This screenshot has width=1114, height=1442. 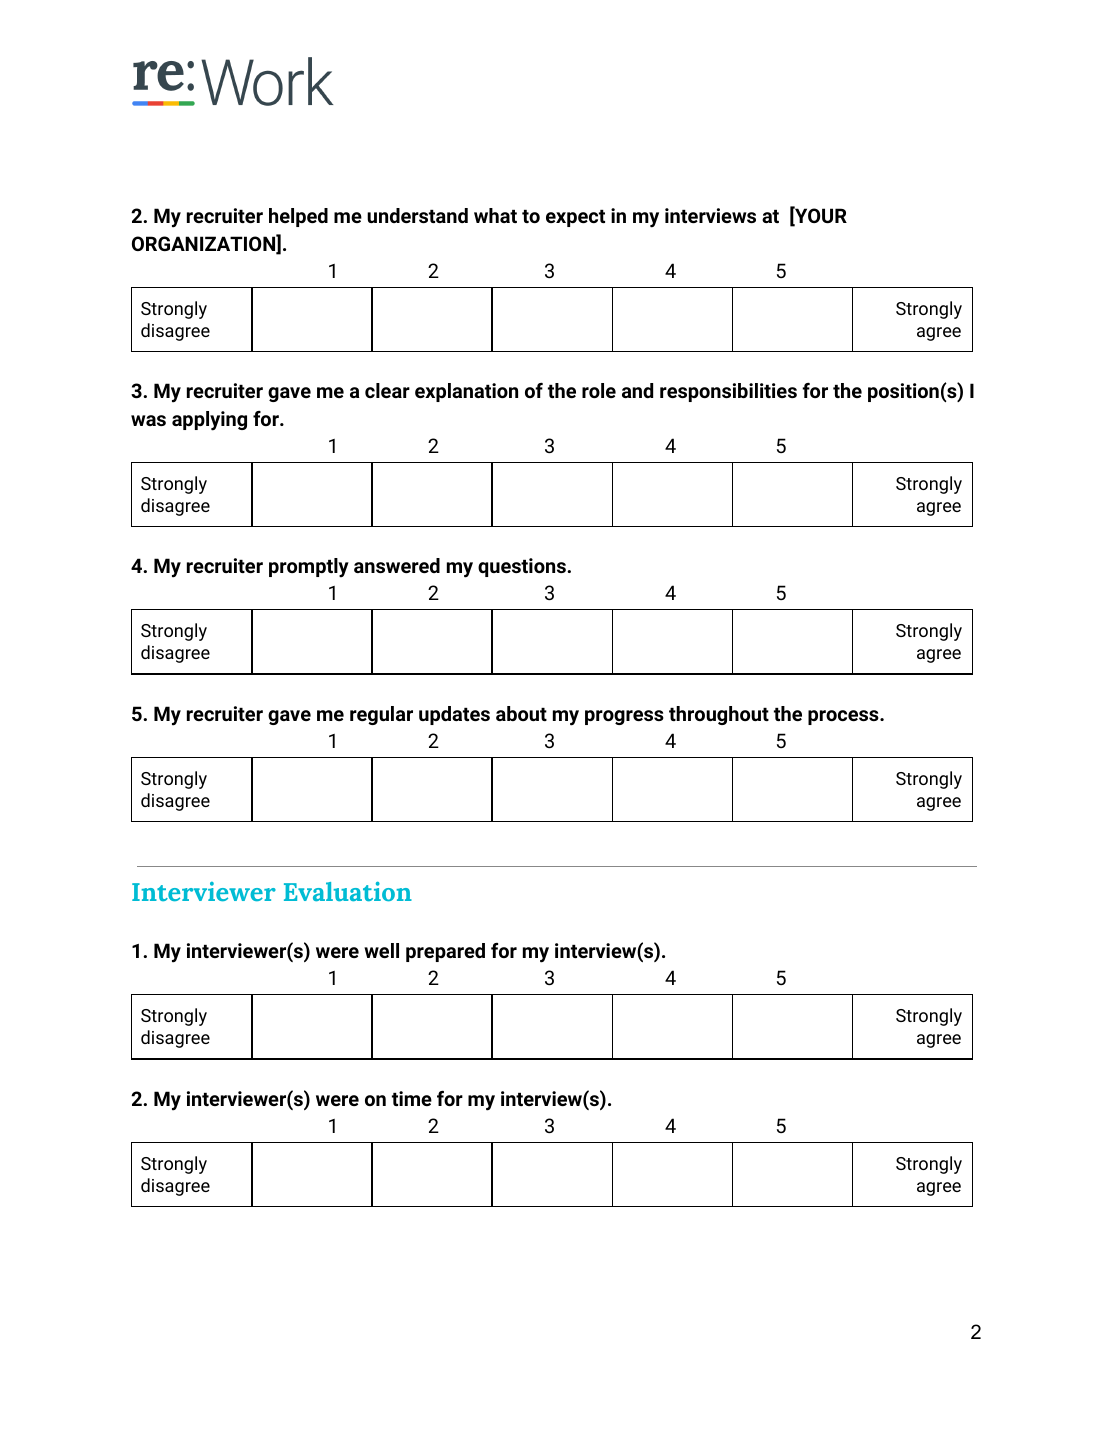 What do you see at coordinates (728, 392) in the screenshot?
I see `responsibilities` at bounding box center [728, 392].
